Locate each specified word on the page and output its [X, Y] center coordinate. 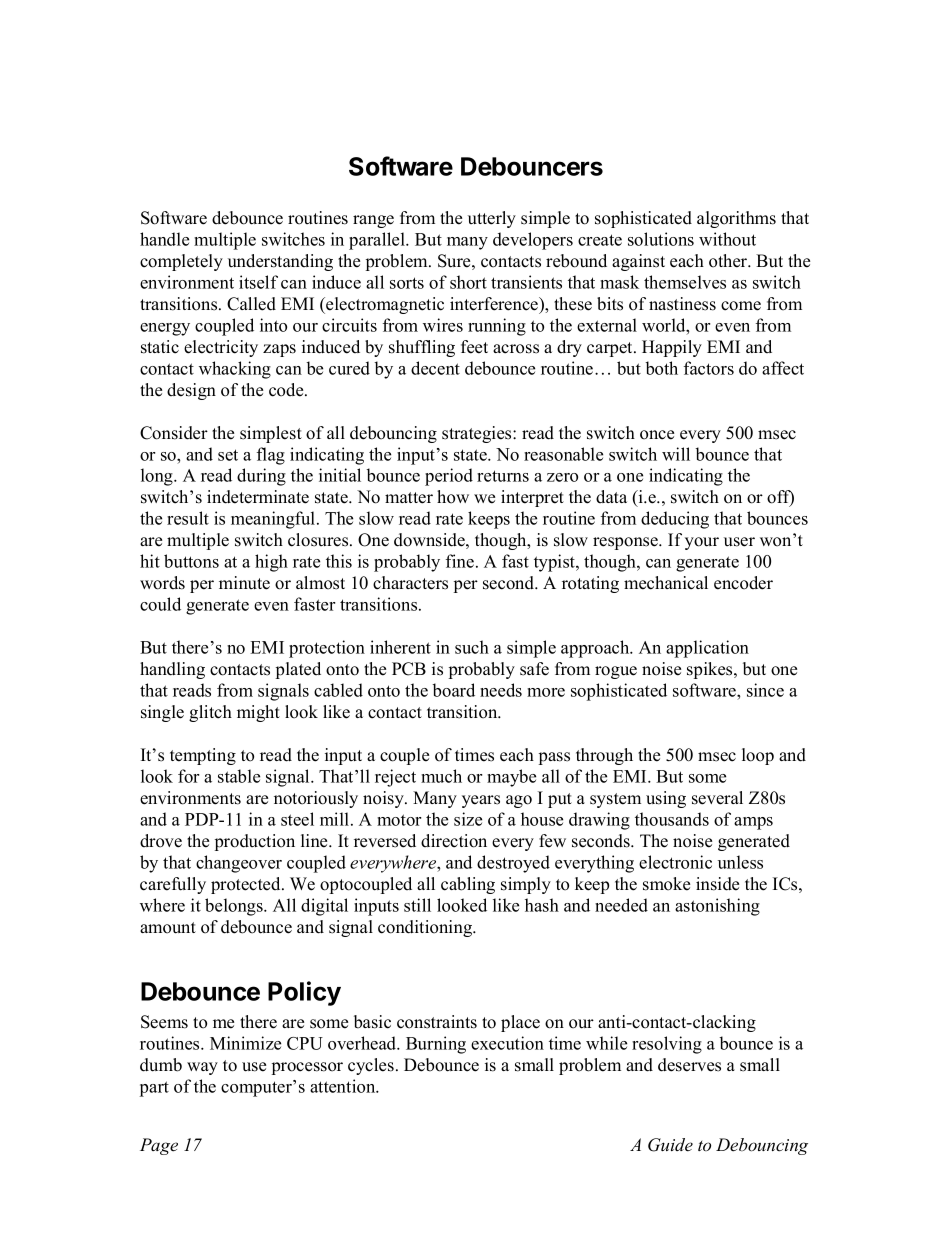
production [255, 842]
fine [460, 561]
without [727, 239]
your [702, 543]
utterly [492, 219]
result [188, 518]
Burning [436, 1045]
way [202, 1068]
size [468, 819]
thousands [672, 819]
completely [181, 262]
